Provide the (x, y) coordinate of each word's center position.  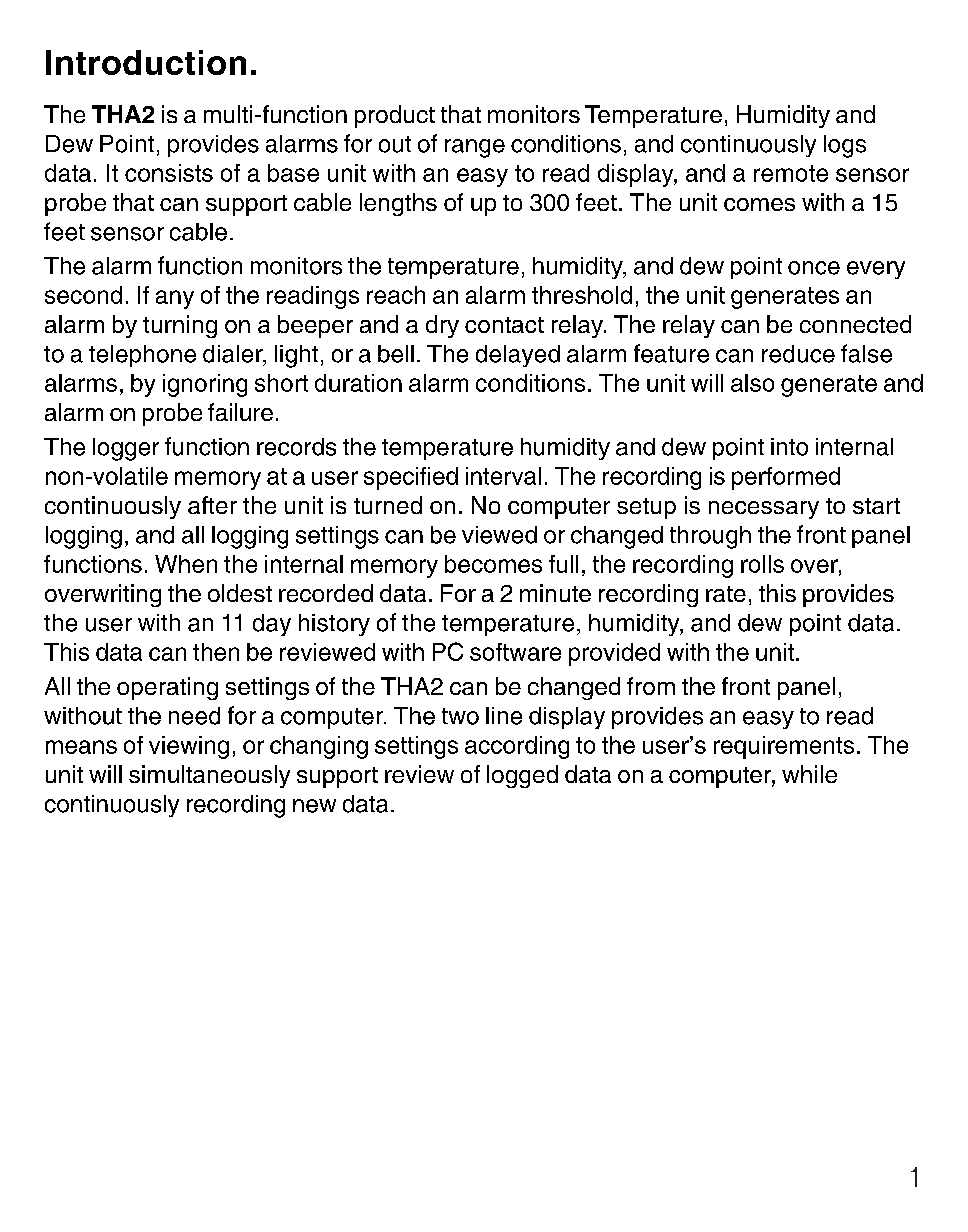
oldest (240, 593)
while (809, 774)
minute (555, 593)
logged (522, 776)
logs (845, 146)
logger (126, 449)
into (789, 447)
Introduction (146, 62)
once (814, 268)
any (175, 299)
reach (396, 295)
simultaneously (209, 776)
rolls (762, 564)
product (395, 116)
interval (503, 476)
